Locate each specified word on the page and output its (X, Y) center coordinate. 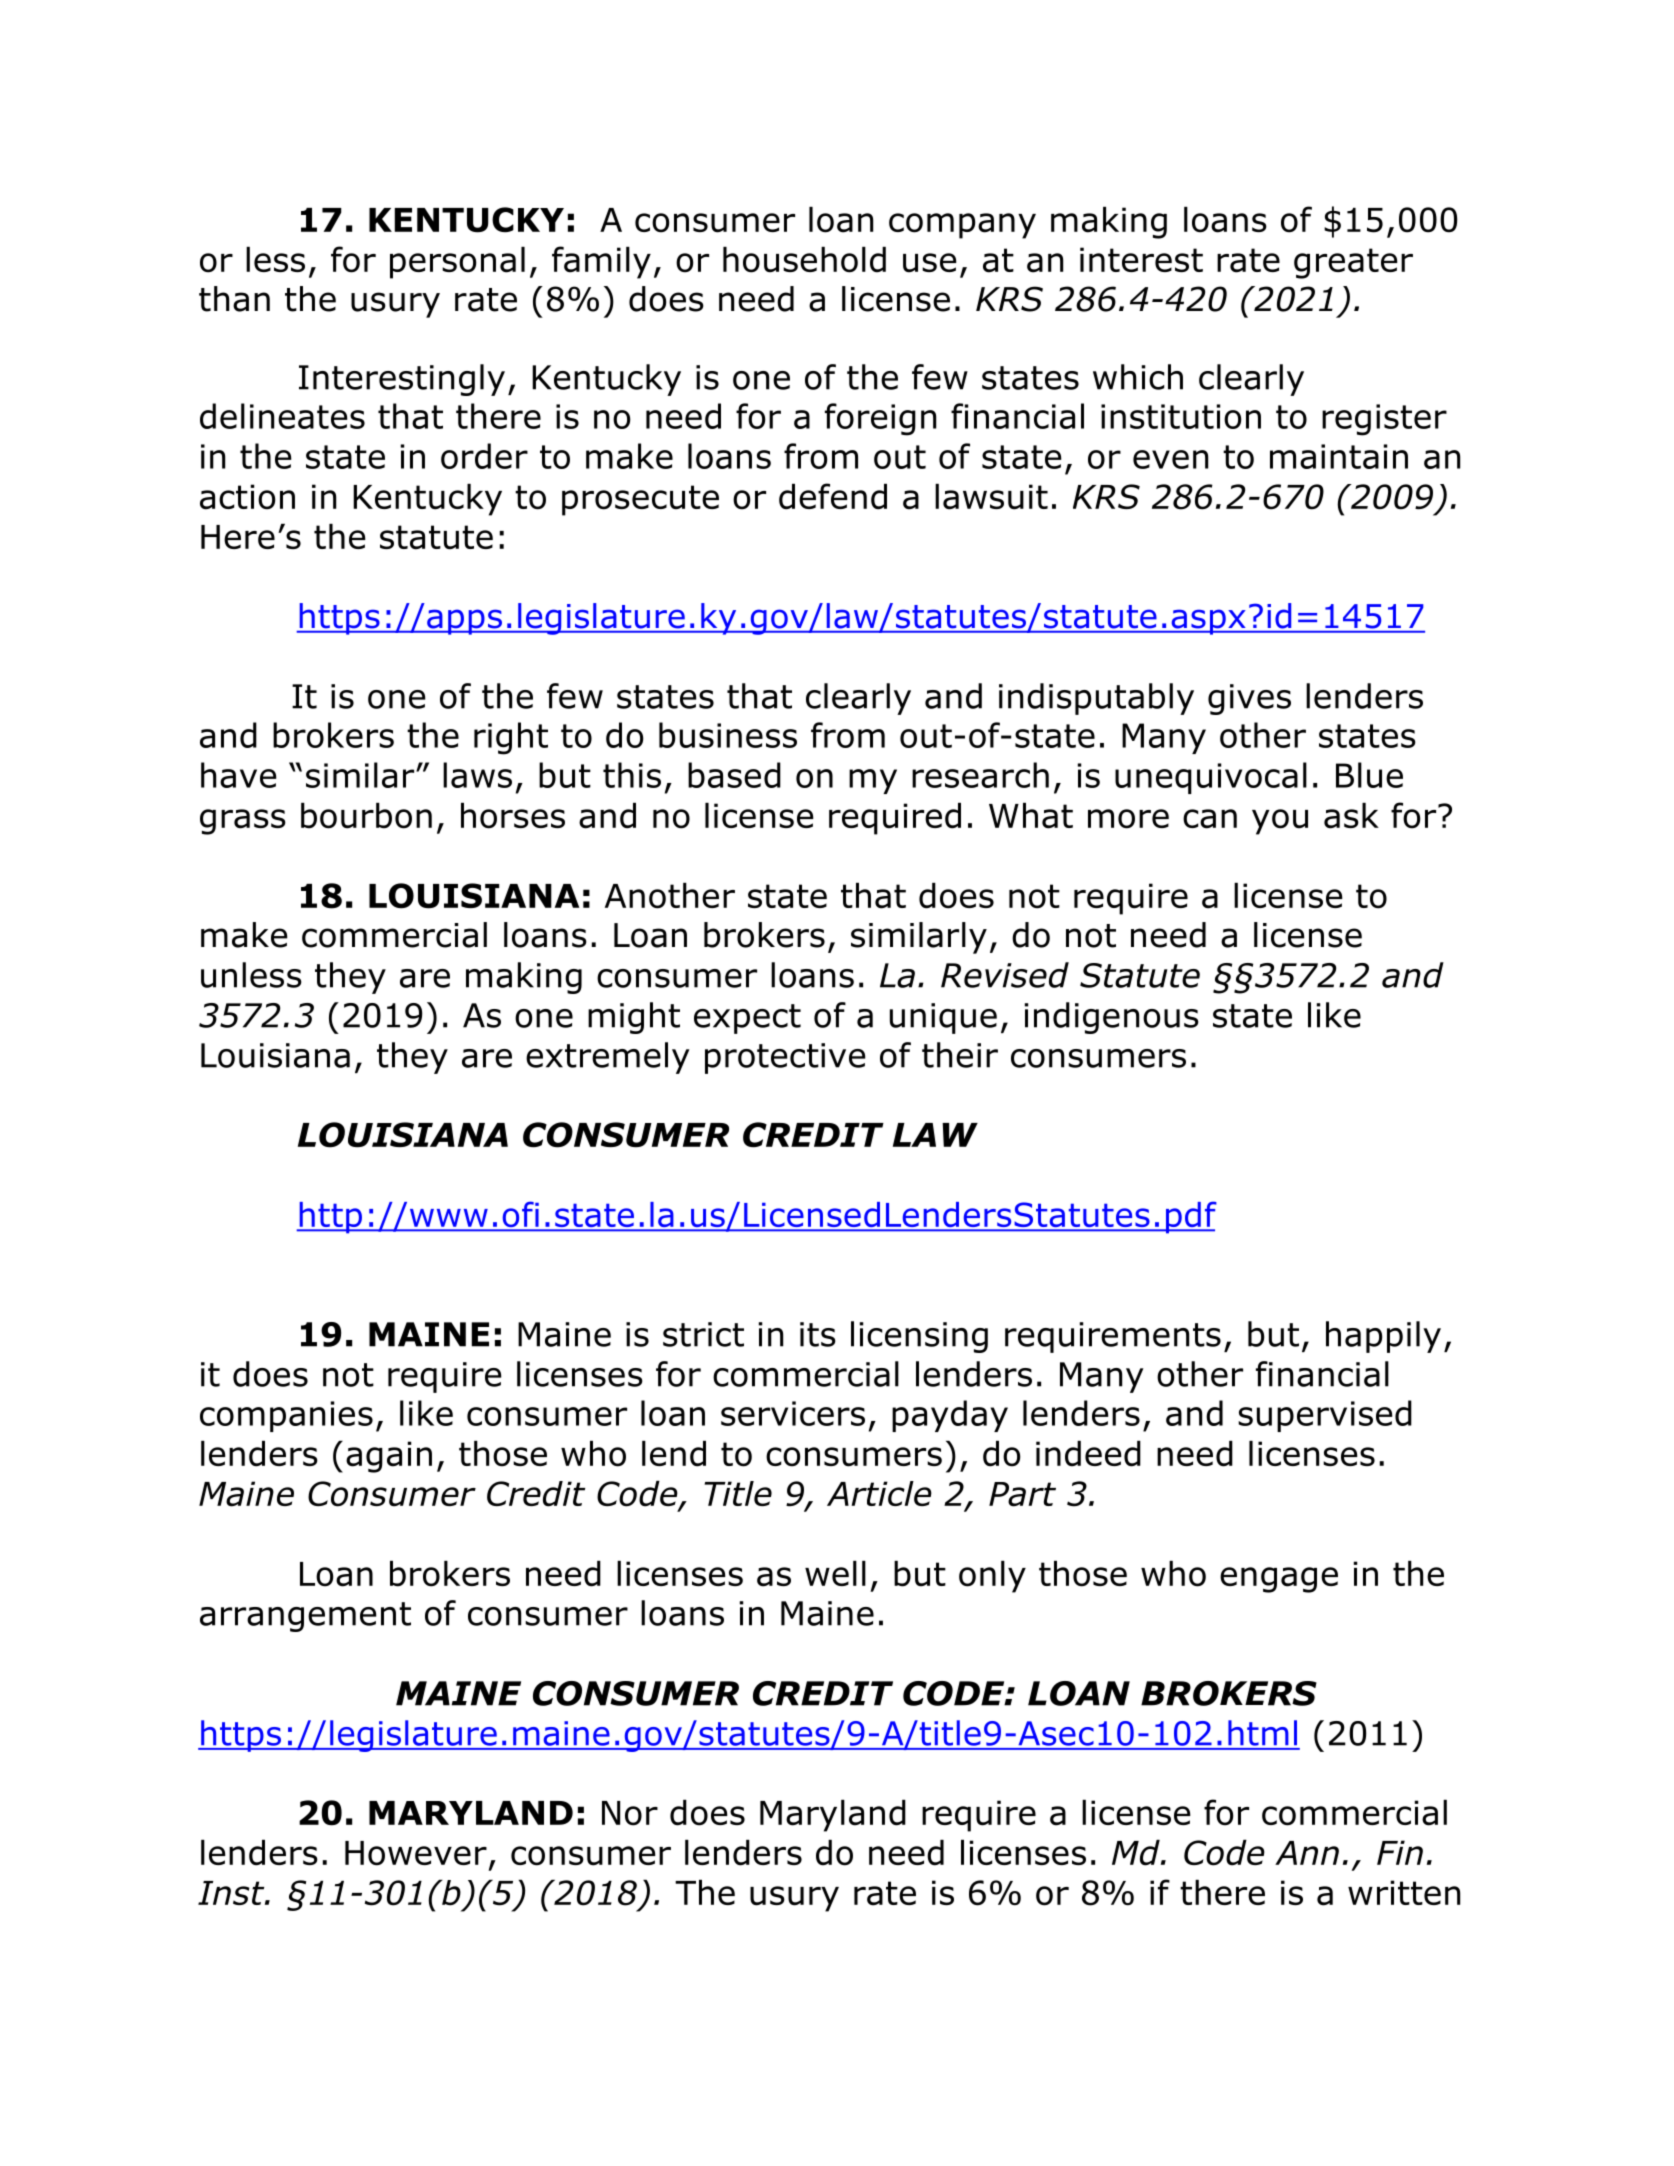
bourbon (366, 816)
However (416, 1853)
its (818, 1334)
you (1280, 822)
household (804, 260)
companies (286, 1416)
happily (1383, 1337)
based (734, 775)
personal (457, 263)
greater (1353, 263)
